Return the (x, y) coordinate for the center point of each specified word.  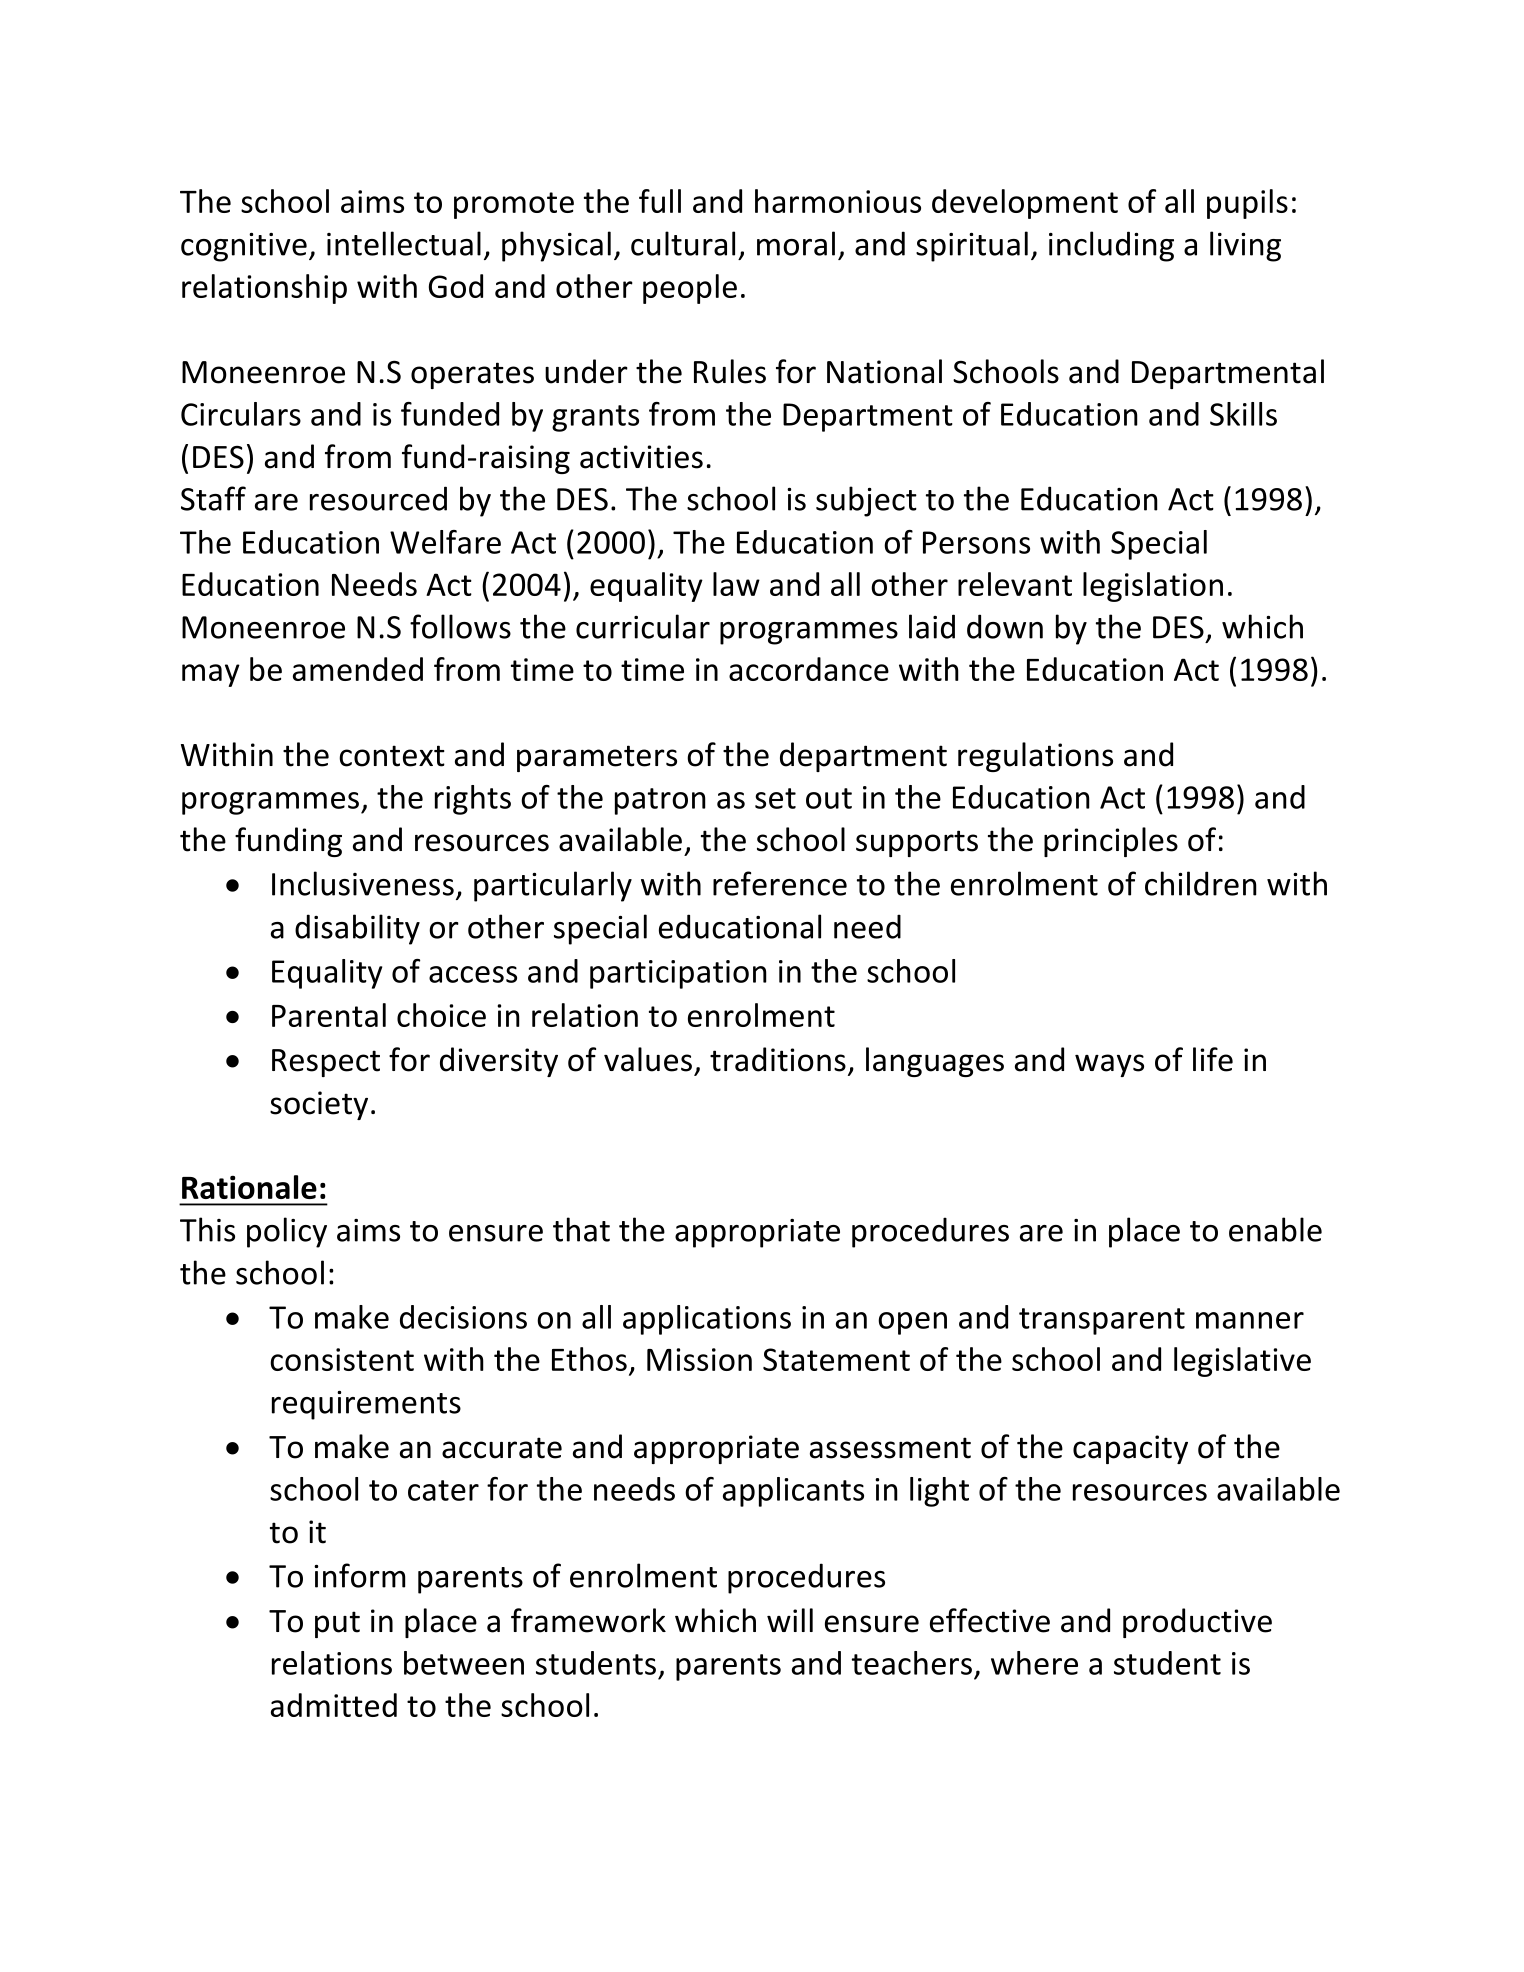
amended (358, 669)
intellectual (404, 243)
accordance (809, 669)
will (790, 1620)
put (337, 1624)
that (581, 1229)
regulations (1035, 757)
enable (1275, 1229)
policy (287, 1232)
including (1111, 246)
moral (796, 243)
